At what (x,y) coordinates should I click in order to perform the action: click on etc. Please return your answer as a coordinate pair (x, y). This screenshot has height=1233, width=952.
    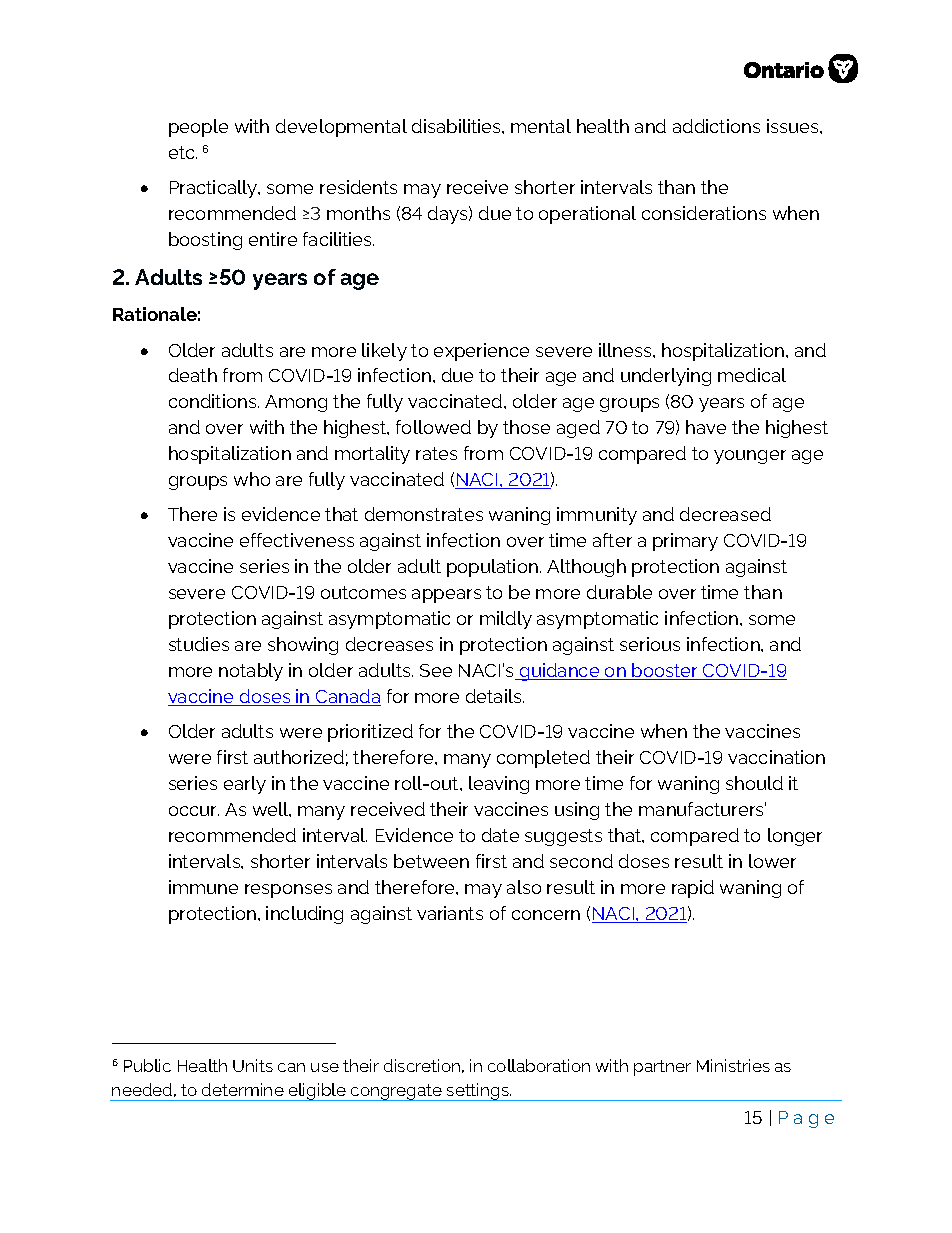
    Looking at the image, I should click on (183, 152).
